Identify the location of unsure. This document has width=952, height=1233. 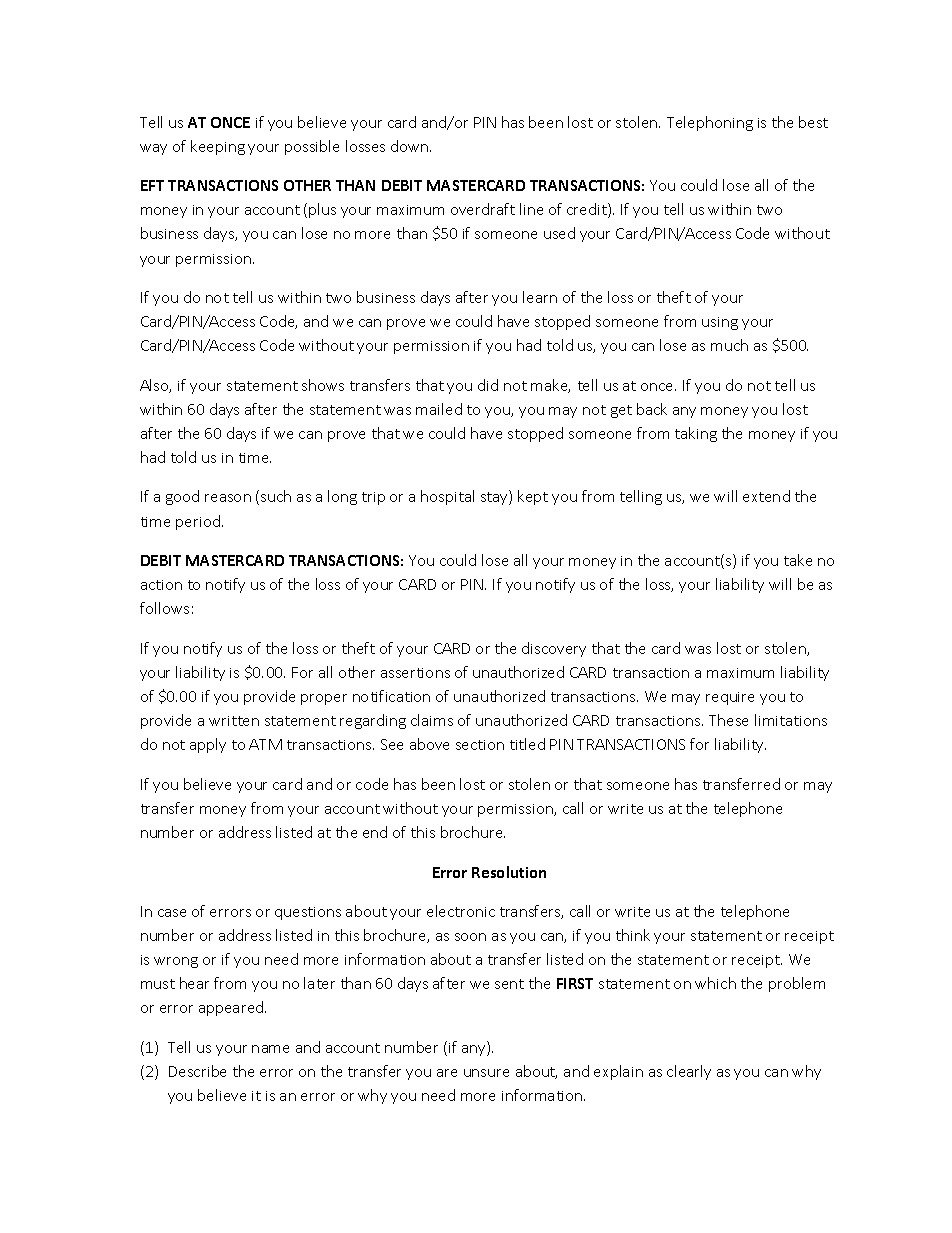
(486, 1073).
